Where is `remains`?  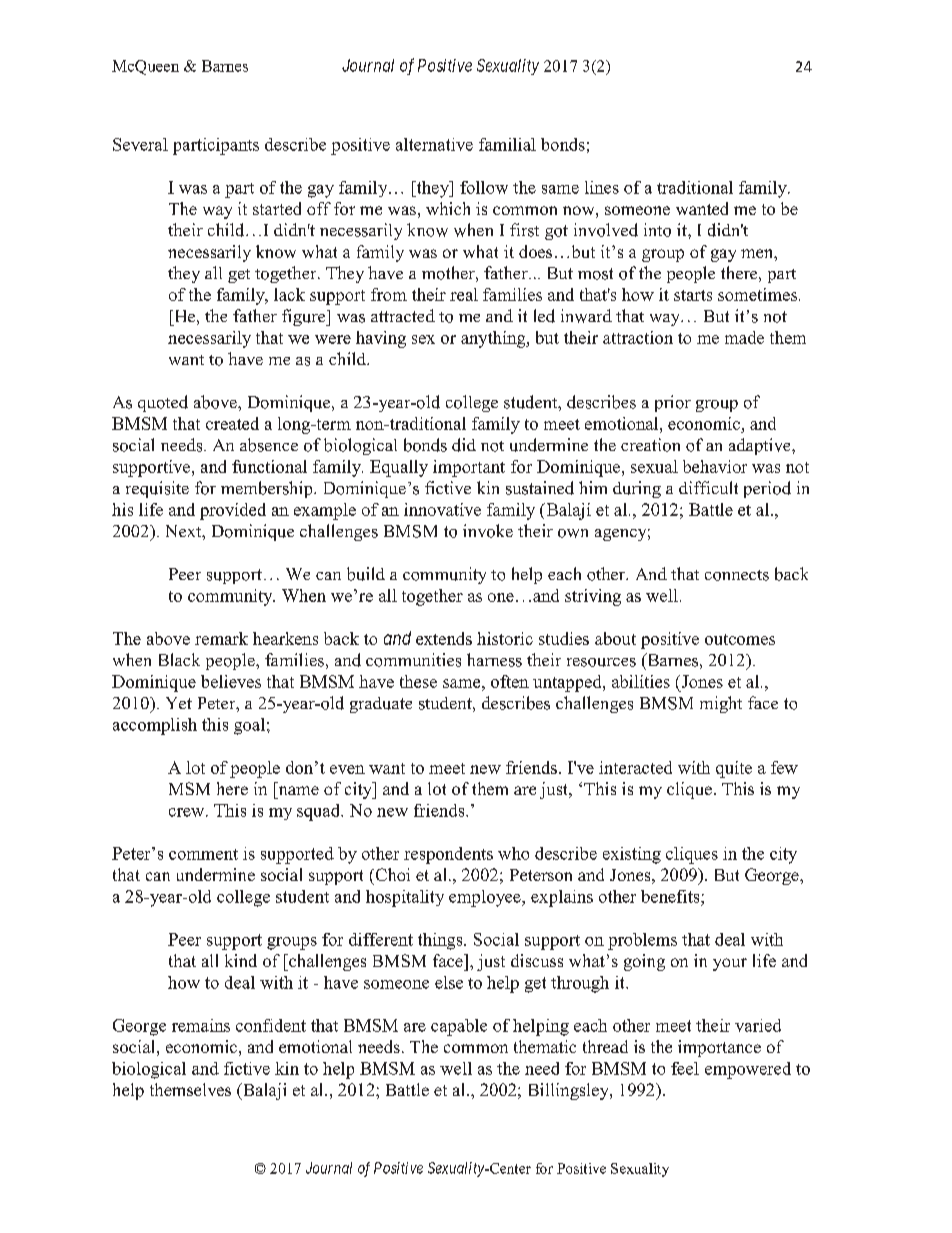 remains is located at coordinates (201, 1025).
